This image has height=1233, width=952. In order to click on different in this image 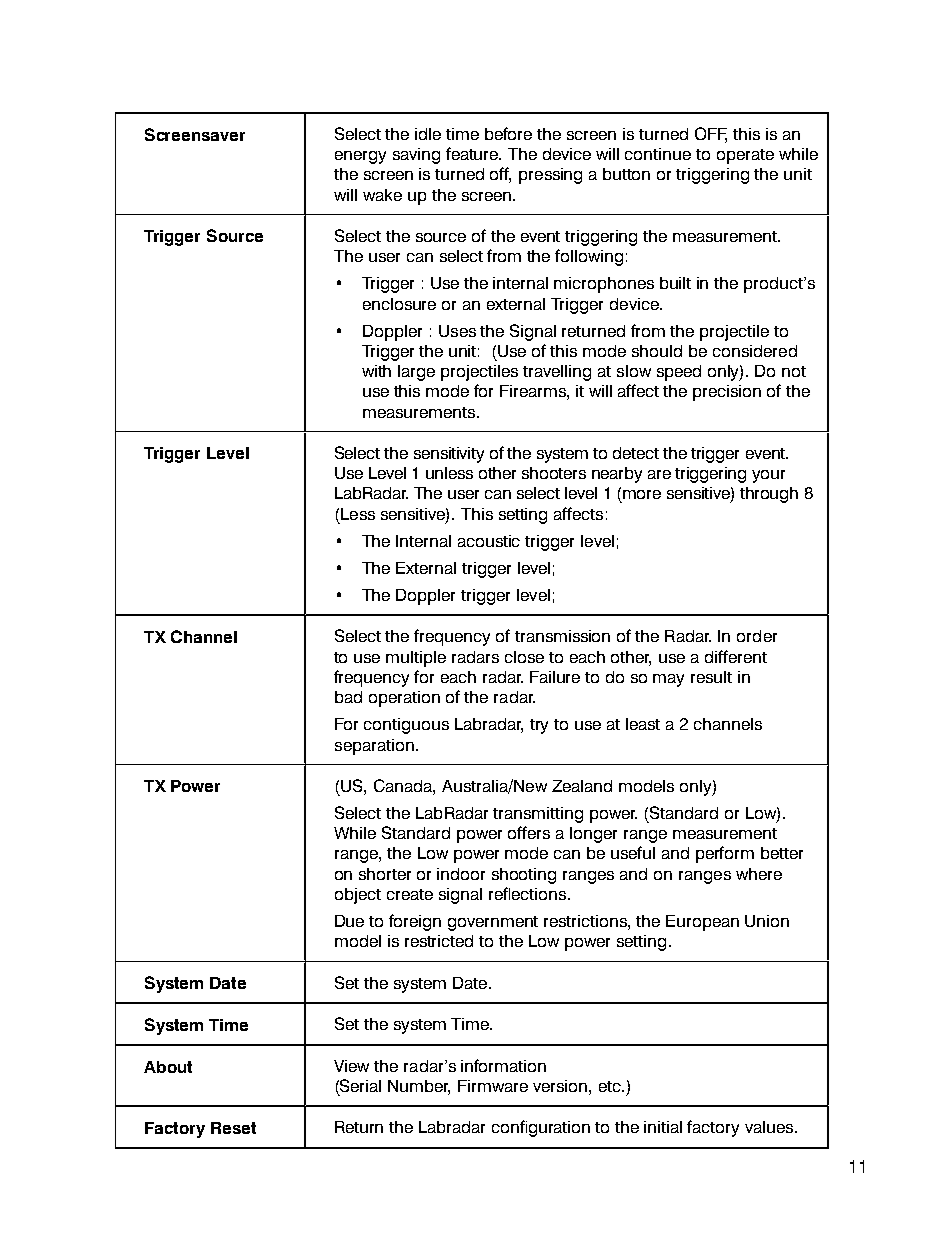, I will do `click(736, 656)`.
